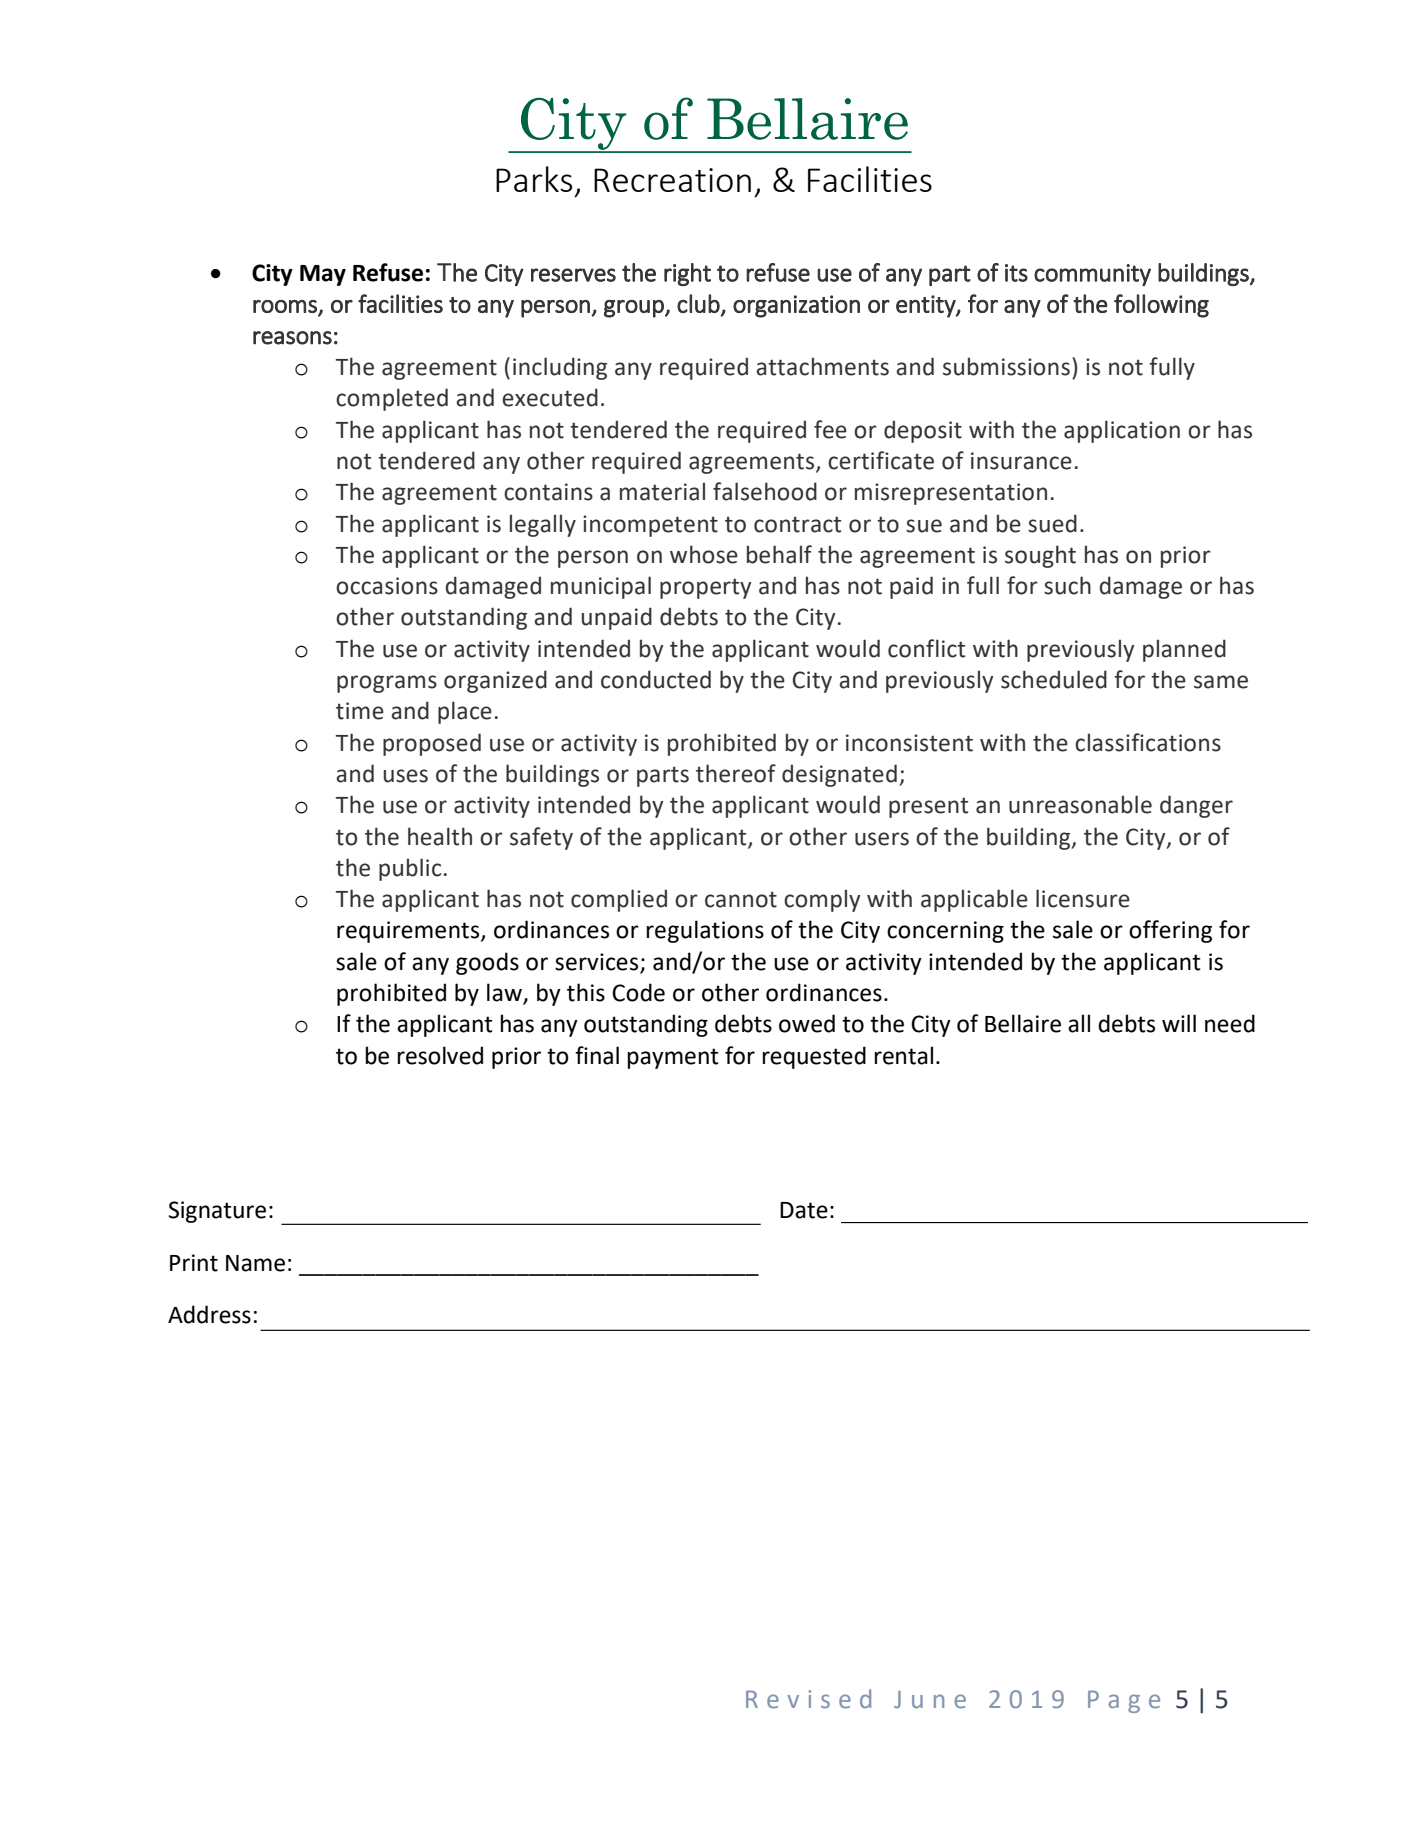 The width and height of the document is (1427, 1846). Describe the element at coordinates (808, 1698) in the document. I see `Revised` at that location.
